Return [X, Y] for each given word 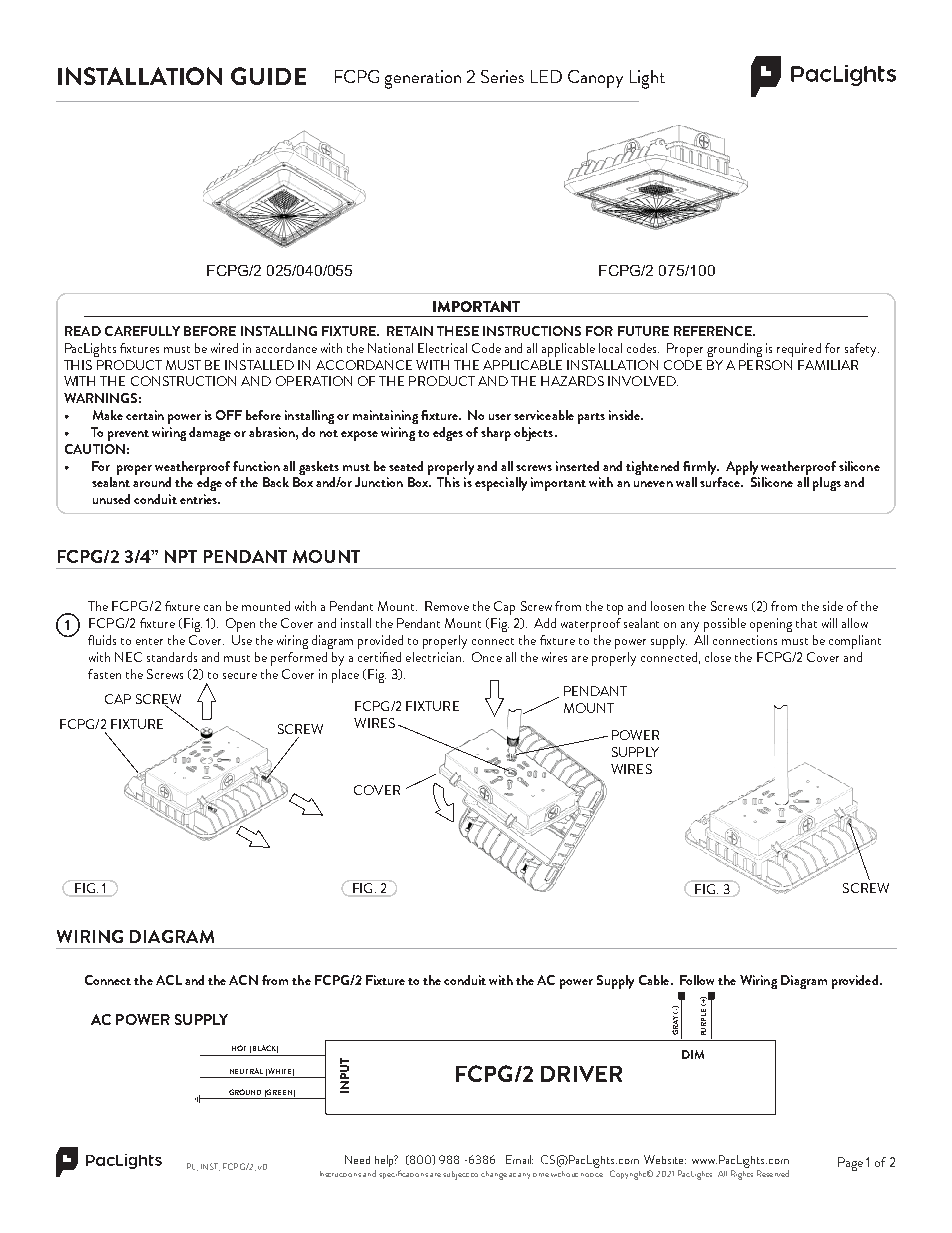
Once [487, 657]
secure [240, 676]
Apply [742, 468]
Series [502, 76]
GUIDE [268, 76]
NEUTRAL [246, 1071]
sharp [496, 434]
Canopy [595, 79]
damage [210, 434]
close [718, 657]
